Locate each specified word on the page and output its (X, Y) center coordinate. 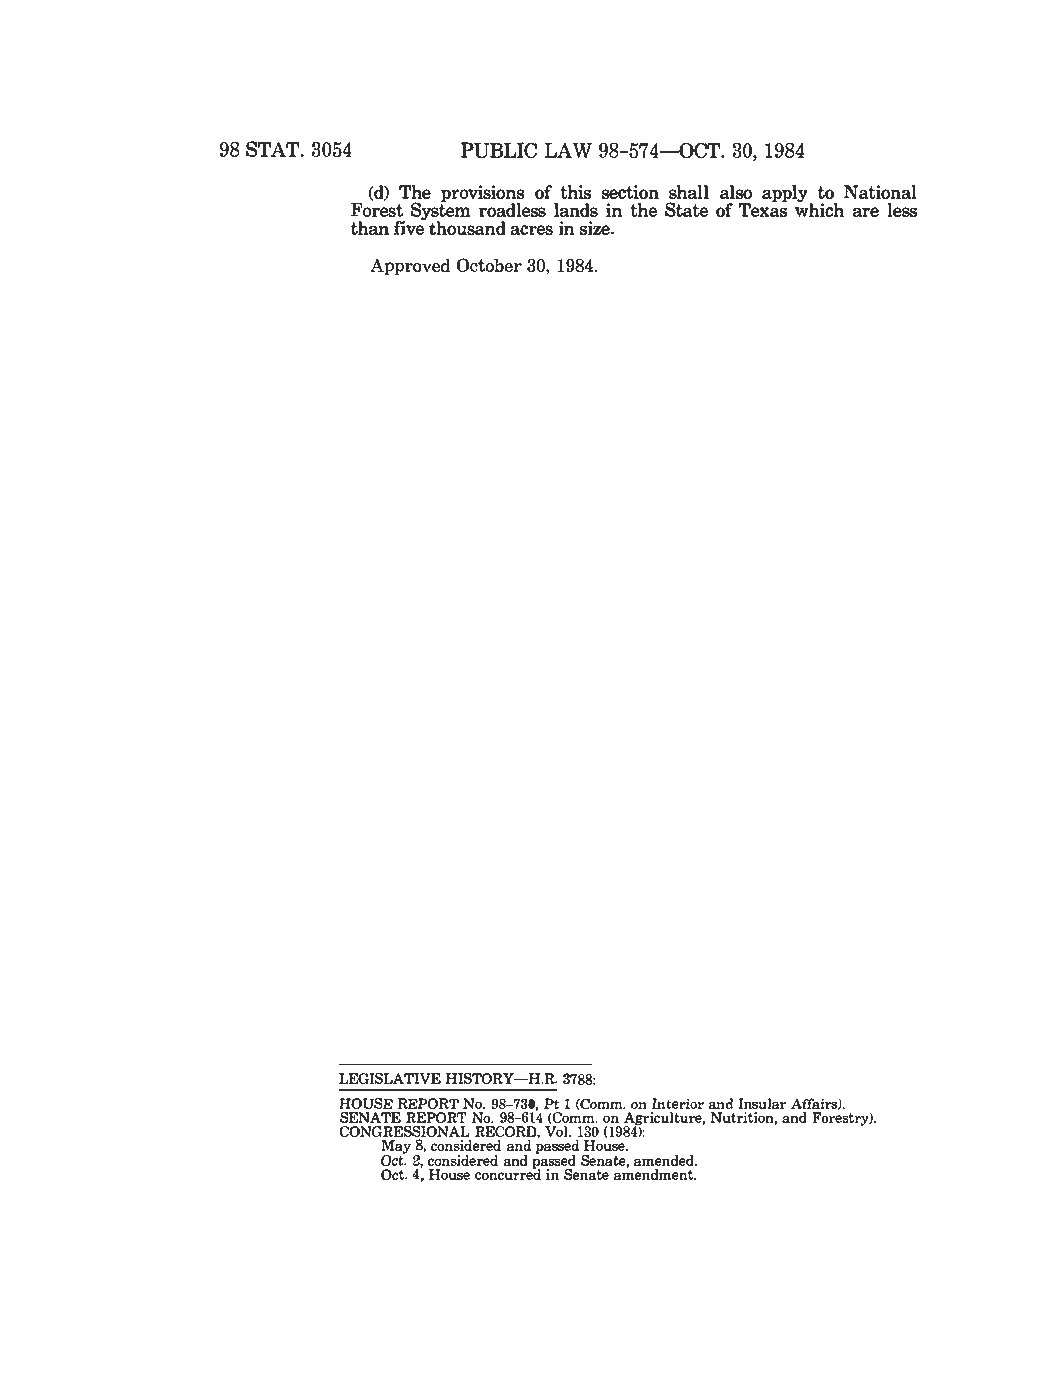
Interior (678, 1103)
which (819, 209)
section (630, 192)
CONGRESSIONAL (405, 1133)
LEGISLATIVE (390, 1078)
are (866, 212)
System (441, 211)
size (595, 228)
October (489, 265)
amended (665, 1160)
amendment (655, 1173)
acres (531, 230)
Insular (762, 1103)
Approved (410, 266)
